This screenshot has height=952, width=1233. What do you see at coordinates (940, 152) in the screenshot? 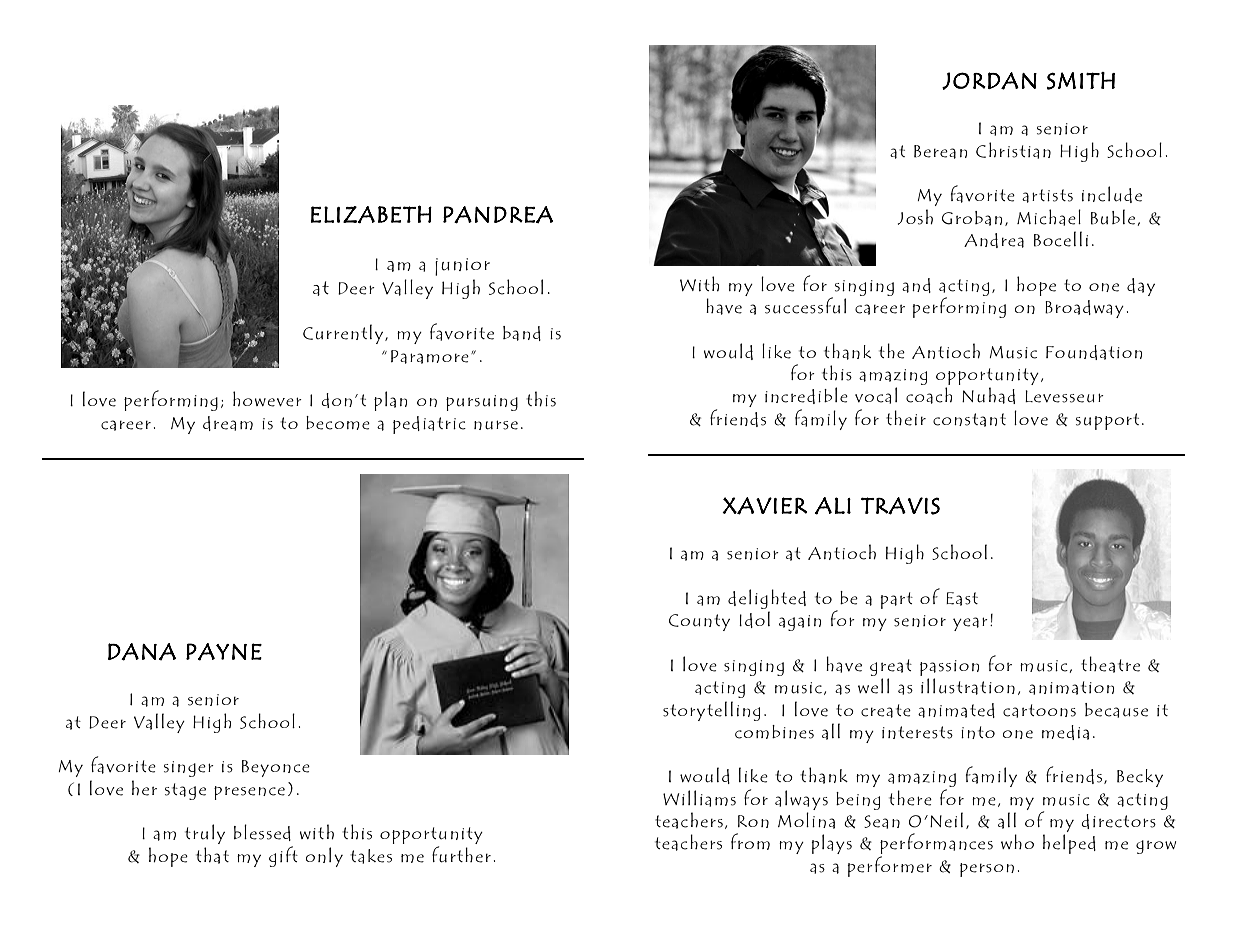
I see `Berean` at bounding box center [940, 152].
